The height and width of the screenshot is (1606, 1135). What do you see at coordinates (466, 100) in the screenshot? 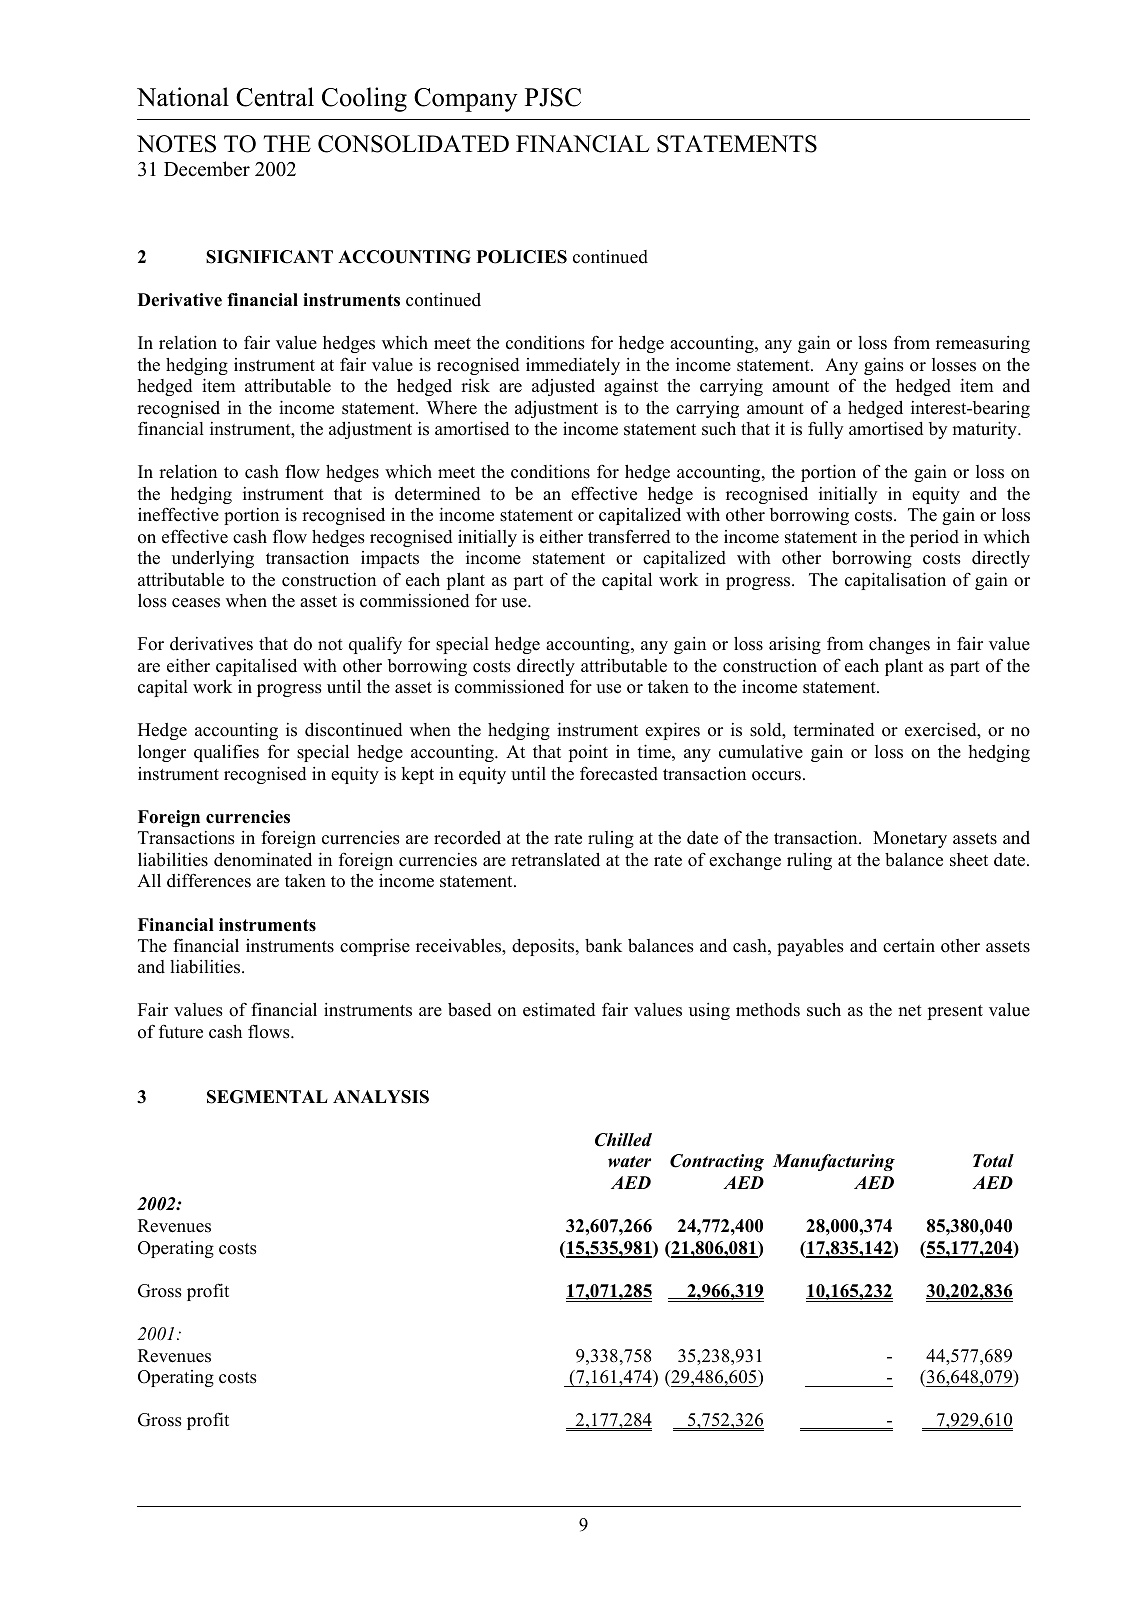
I see `Company` at bounding box center [466, 100].
